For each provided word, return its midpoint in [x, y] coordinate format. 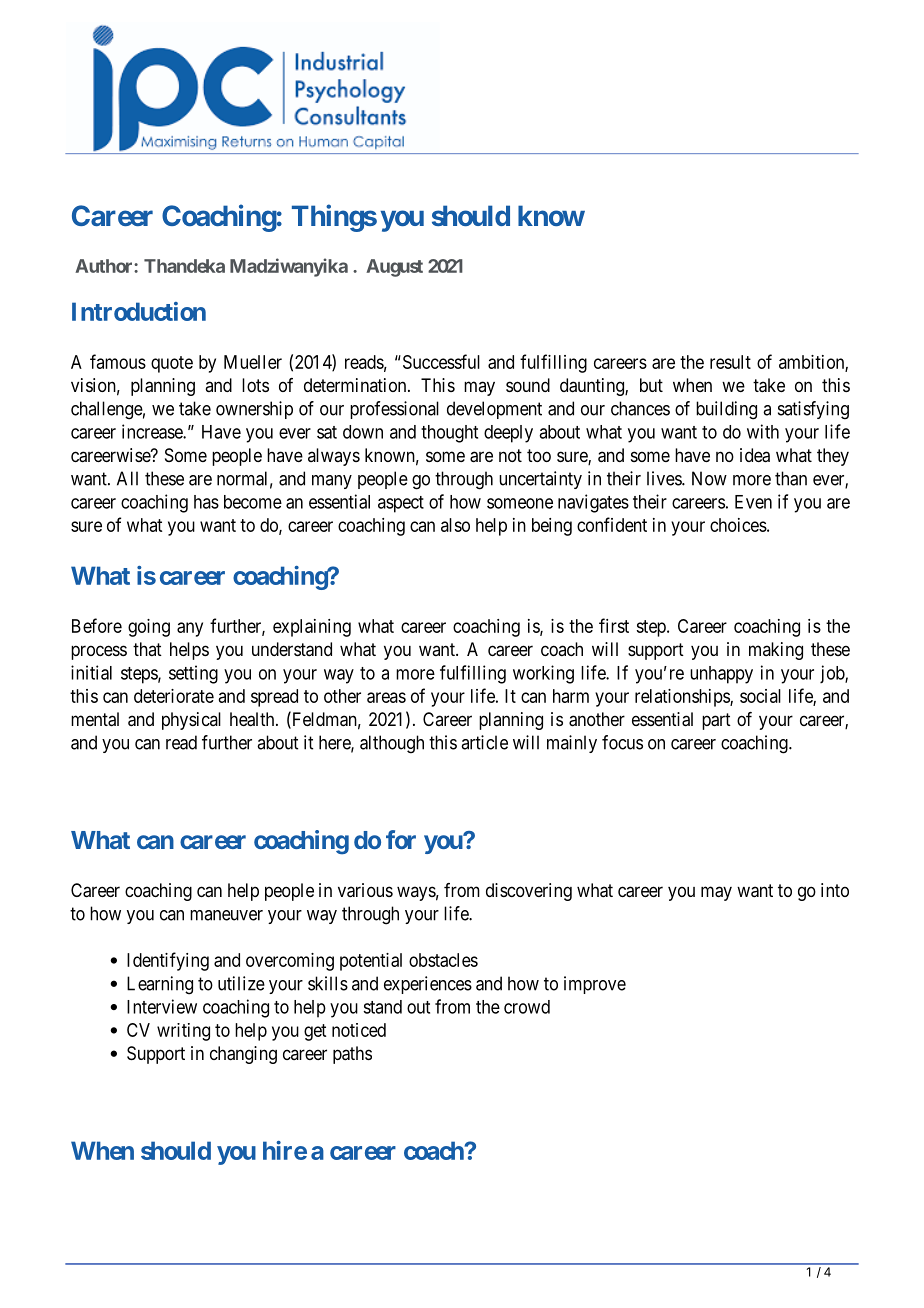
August [394, 268]
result [730, 362]
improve [595, 985]
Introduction [139, 311]
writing [183, 1032]
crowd [527, 1007]
